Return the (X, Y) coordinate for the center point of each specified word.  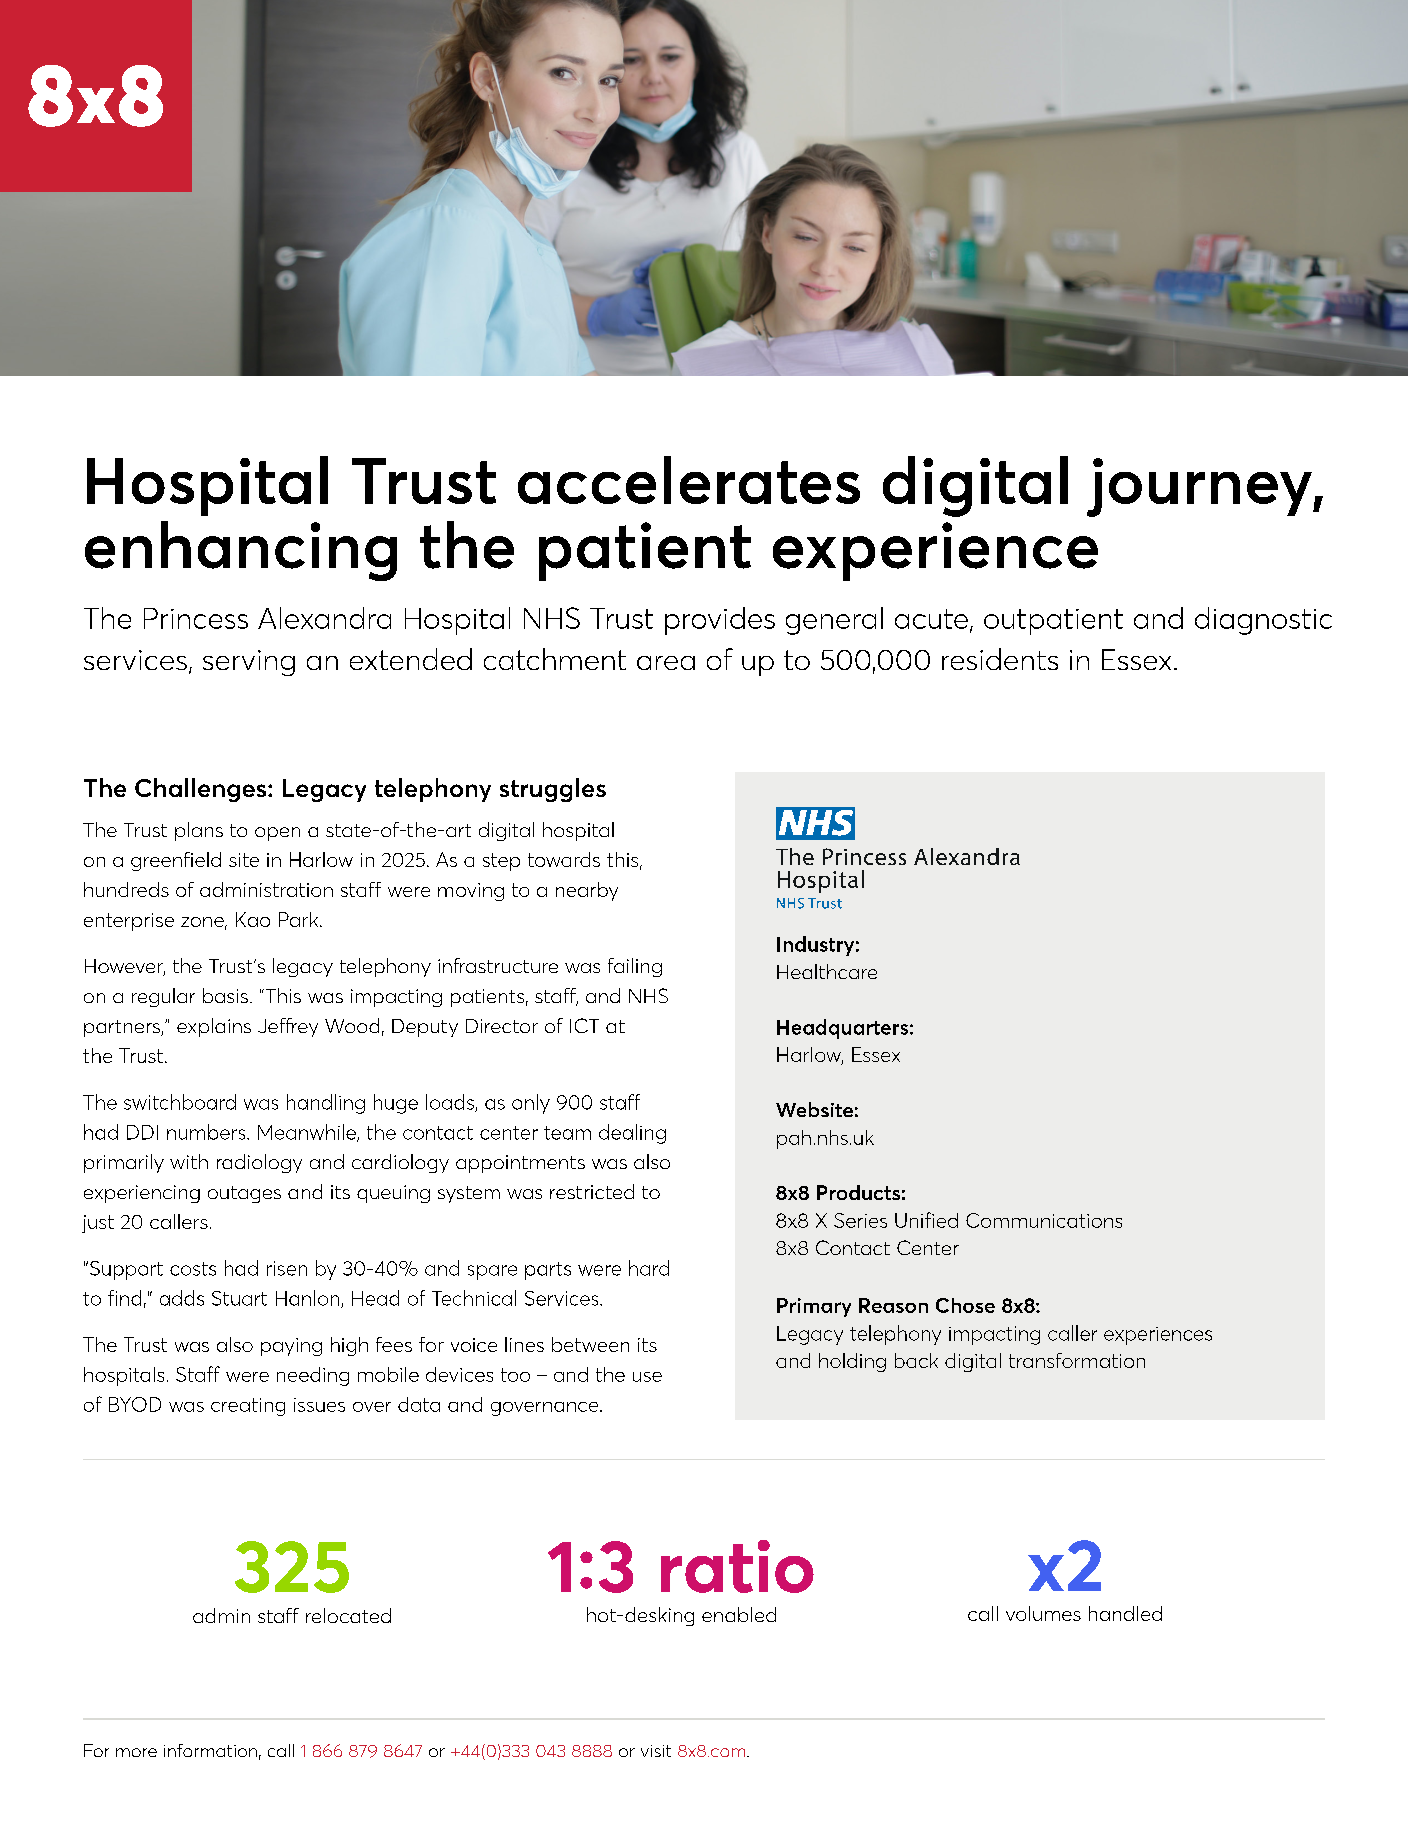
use (647, 1377)
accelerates (689, 480)
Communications (1044, 1220)
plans (199, 831)
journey (1200, 487)
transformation (1077, 1360)
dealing (632, 1134)
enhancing (241, 551)
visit (656, 1751)
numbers (207, 1132)
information (210, 1750)
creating (248, 1407)
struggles (553, 790)
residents (1000, 659)
